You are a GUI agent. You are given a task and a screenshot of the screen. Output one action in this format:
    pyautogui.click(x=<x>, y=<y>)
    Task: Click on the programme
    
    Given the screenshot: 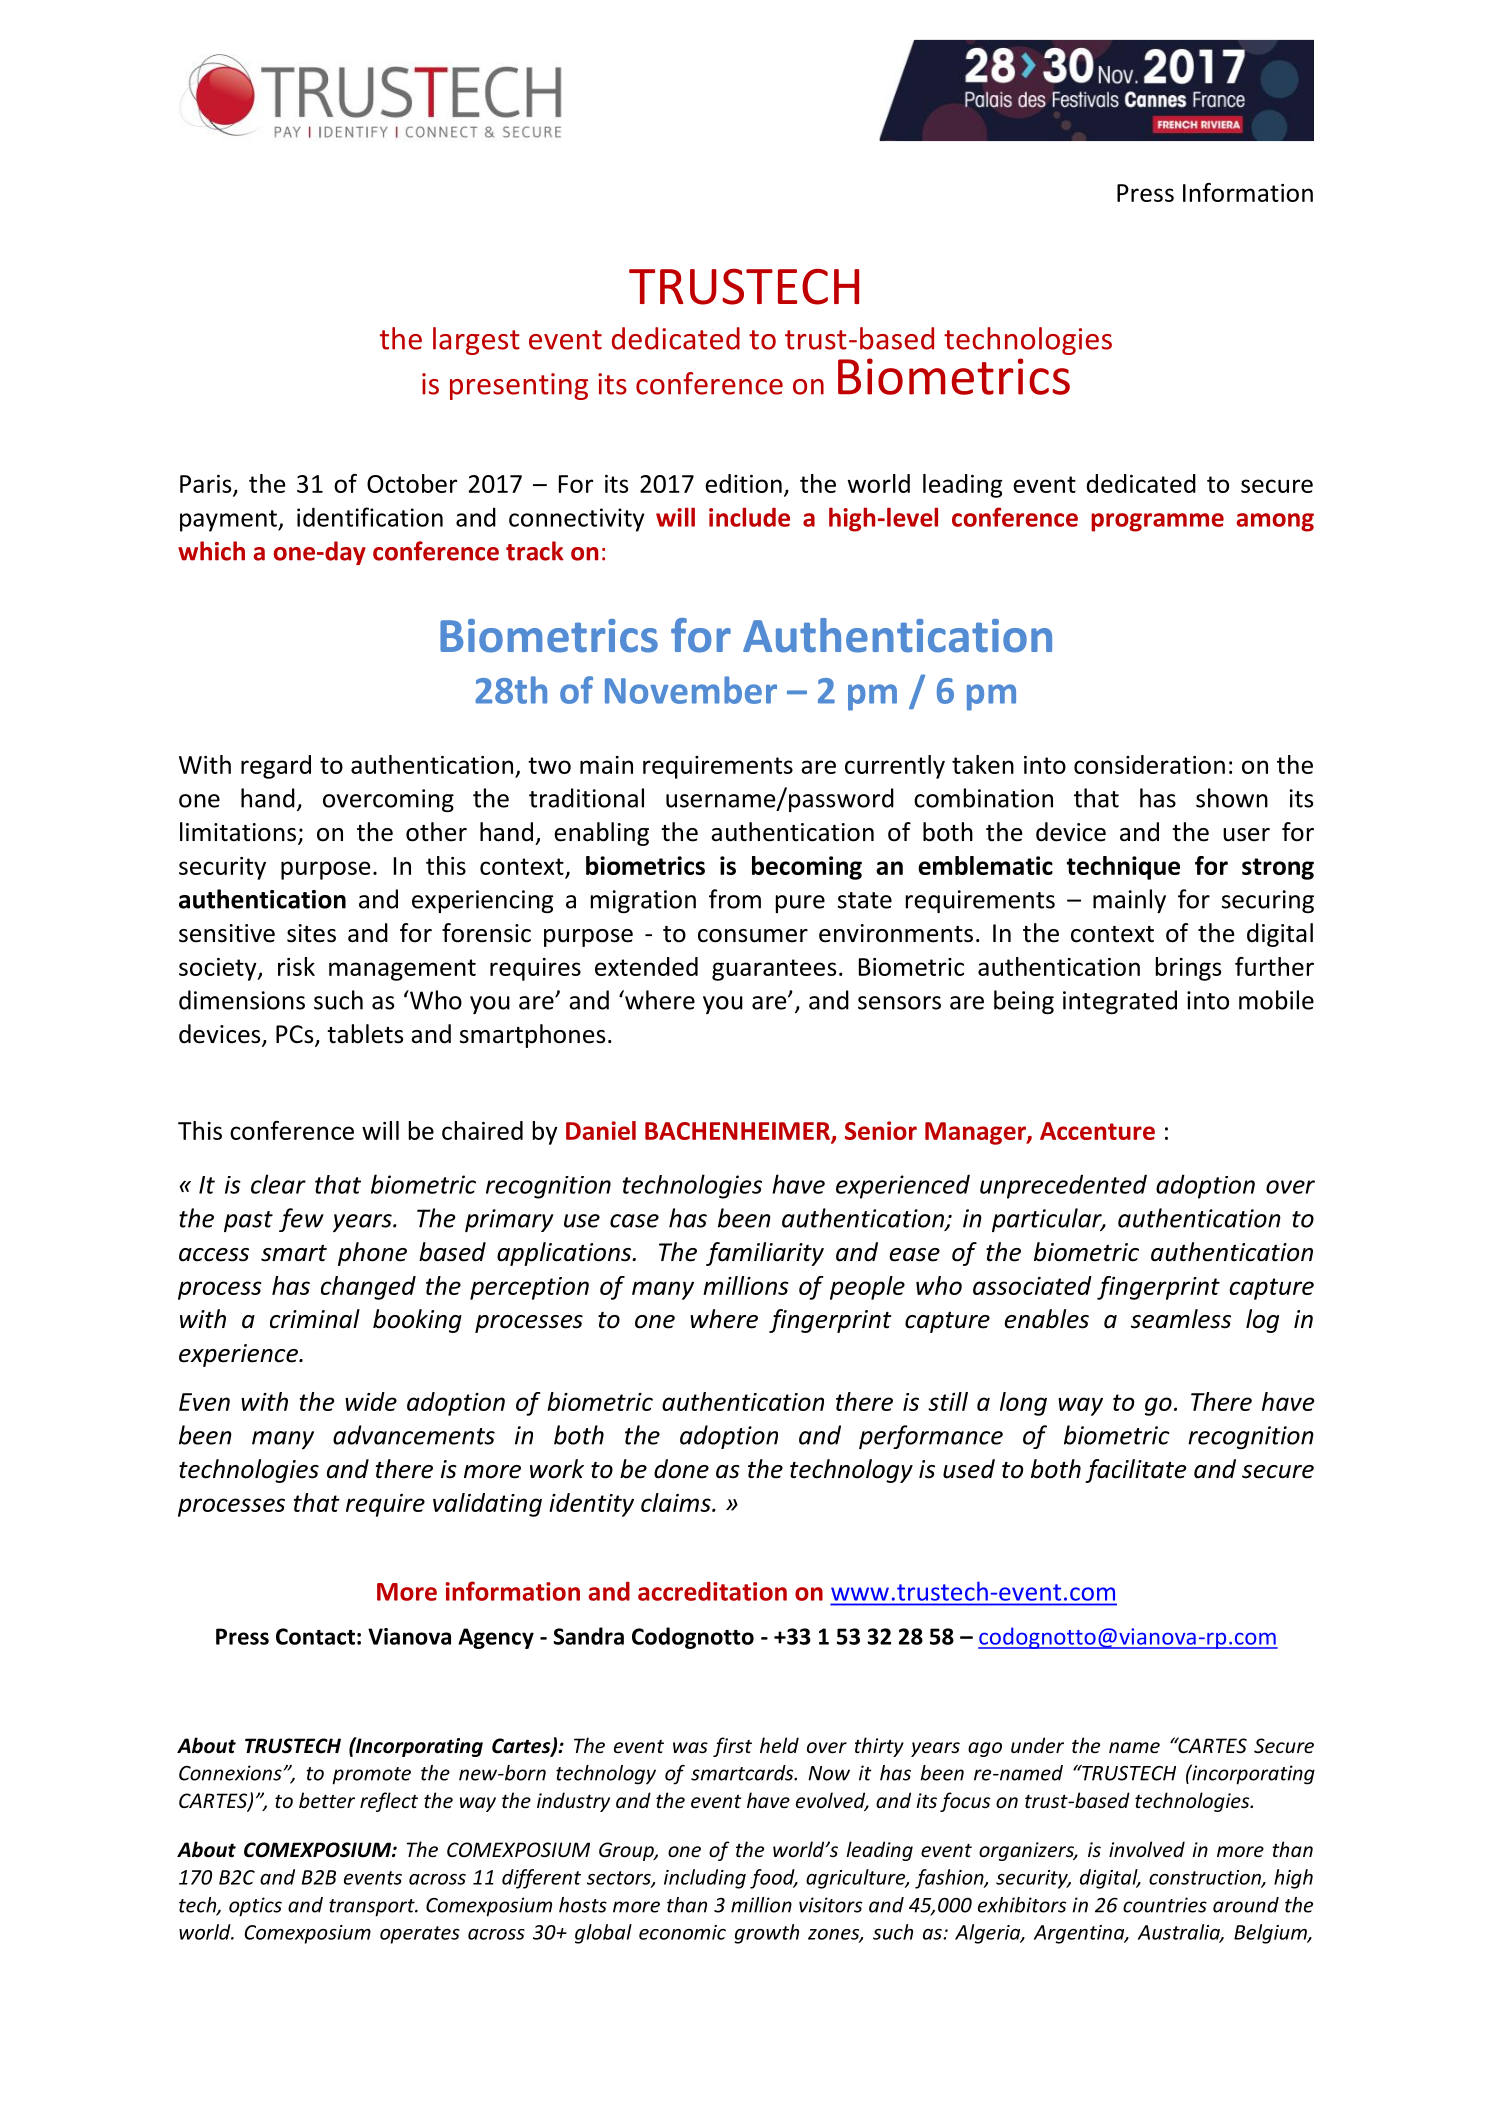 What is the action you would take?
    pyautogui.click(x=1157, y=522)
